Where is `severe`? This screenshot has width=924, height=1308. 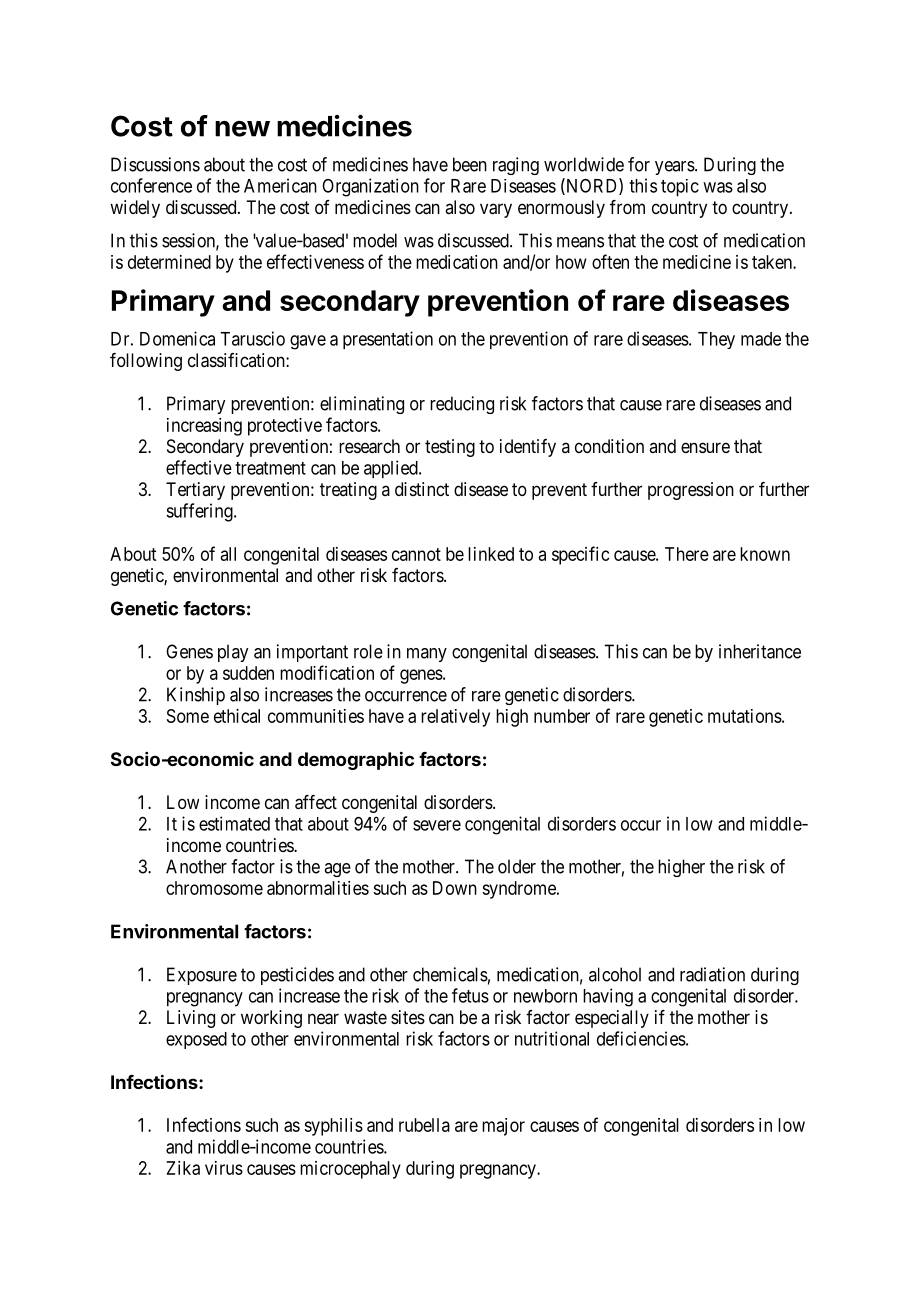 severe is located at coordinates (437, 825).
